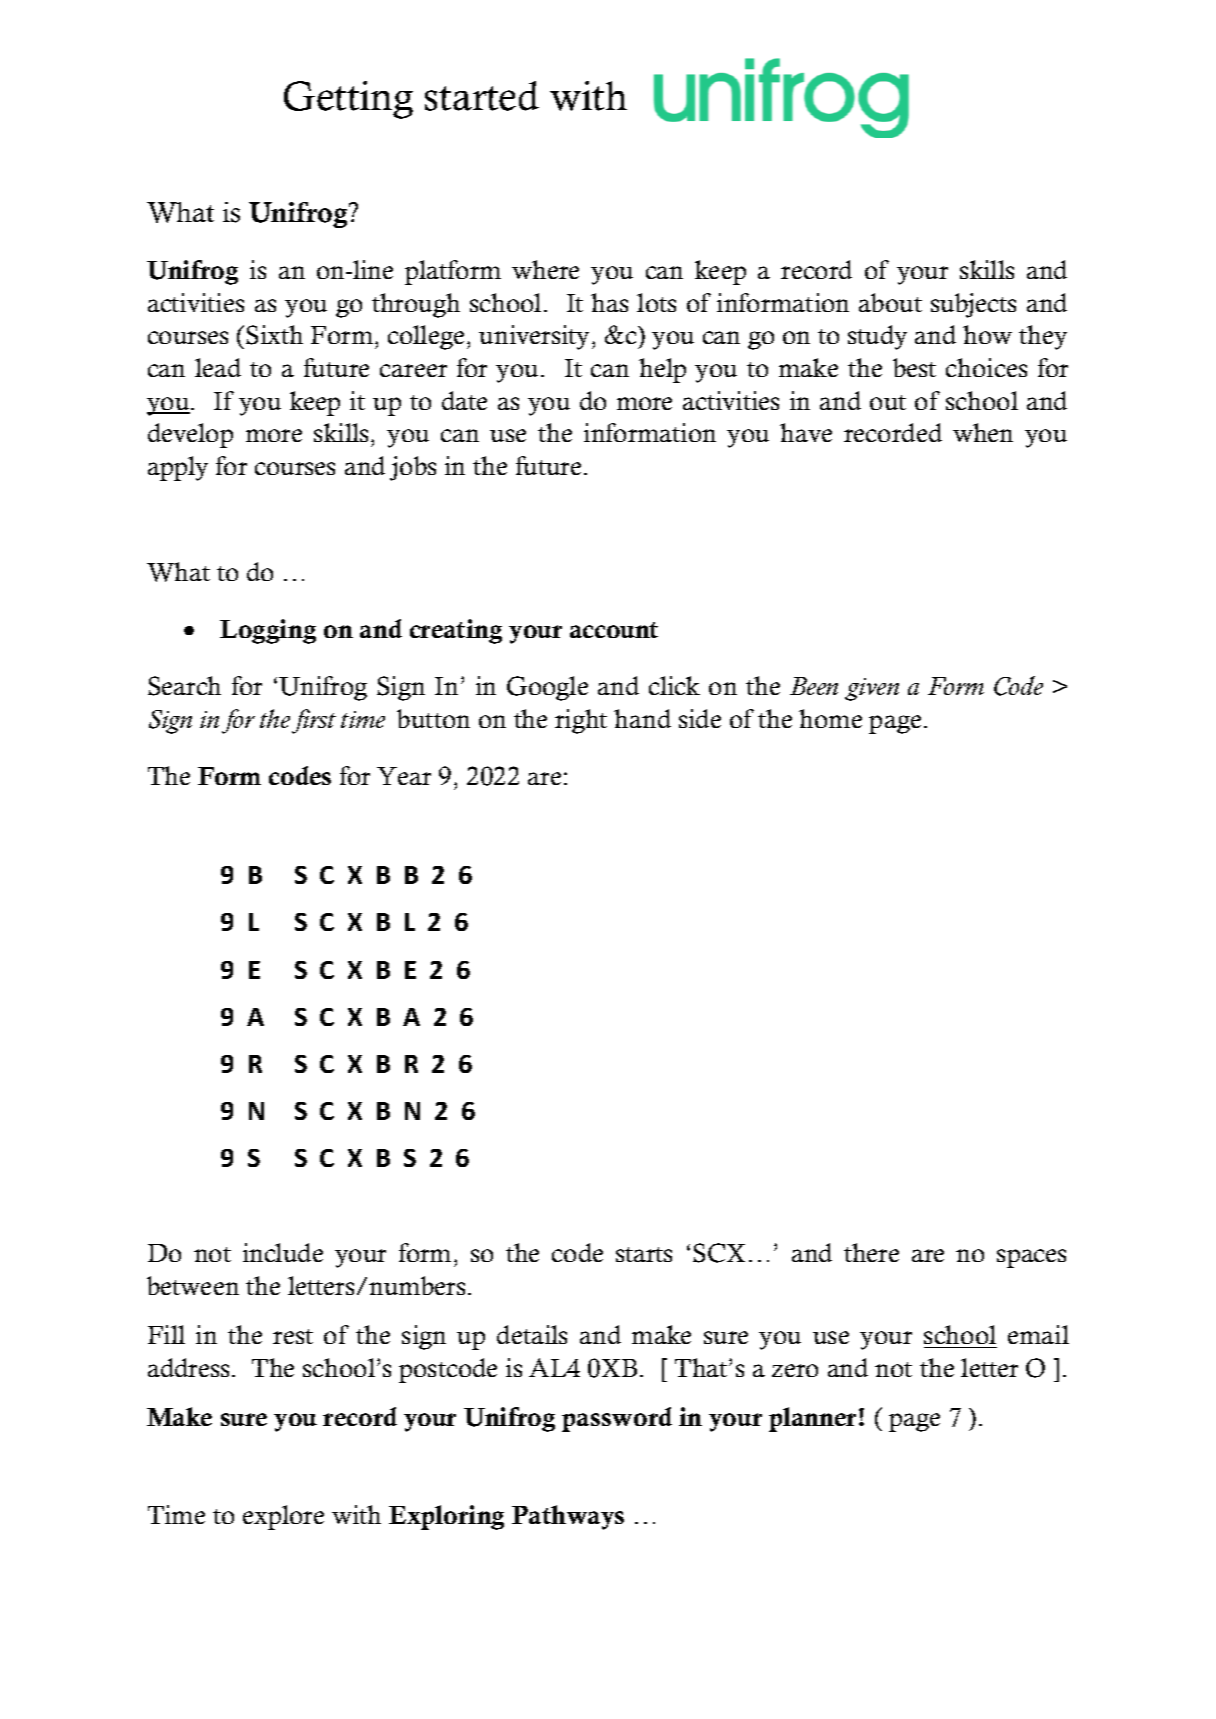  What do you see at coordinates (568, 1517) in the screenshot?
I see `Pathways` at bounding box center [568, 1517].
